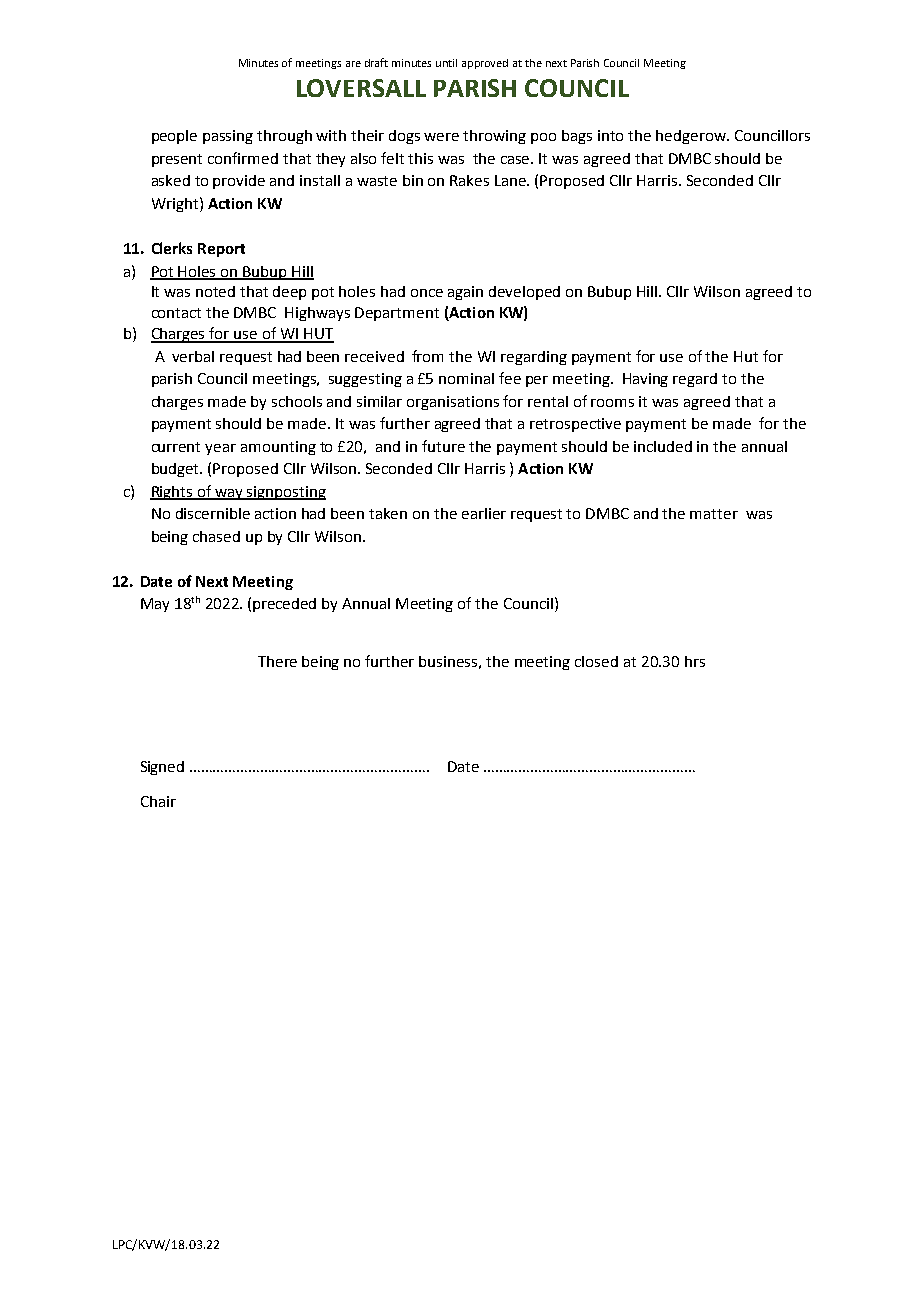 The image size is (924, 1308). Describe the element at coordinates (228, 137) in the page. I see `passing` at that location.
